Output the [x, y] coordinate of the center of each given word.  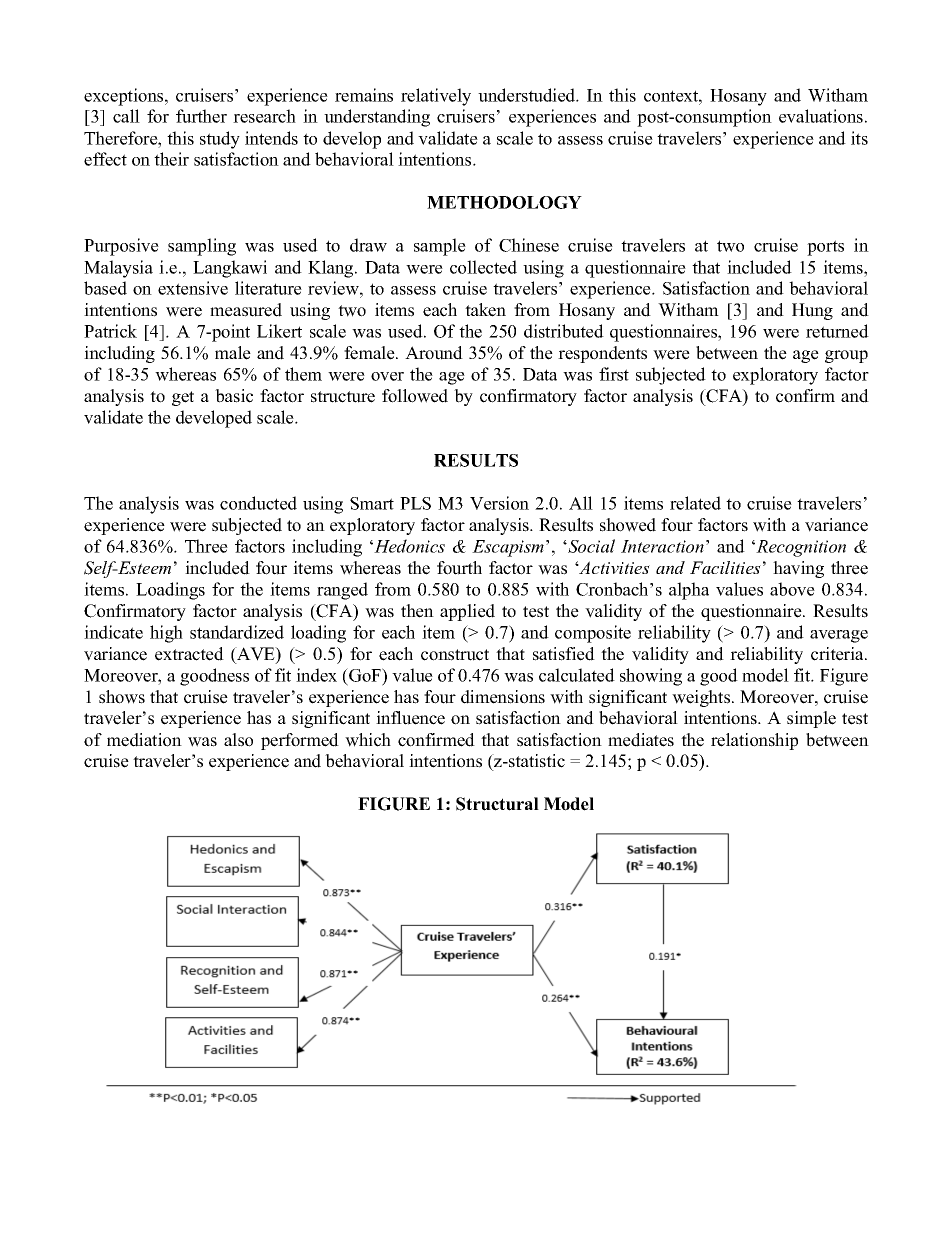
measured [246, 310]
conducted [258, 503]
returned [837, 331]
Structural [497, 804]
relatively [436, 97]
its [859, 138]
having [798, 569]
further [201, 116]
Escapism [509, 548]
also [238, 740]
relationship [754, 741]
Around [434, 353]
